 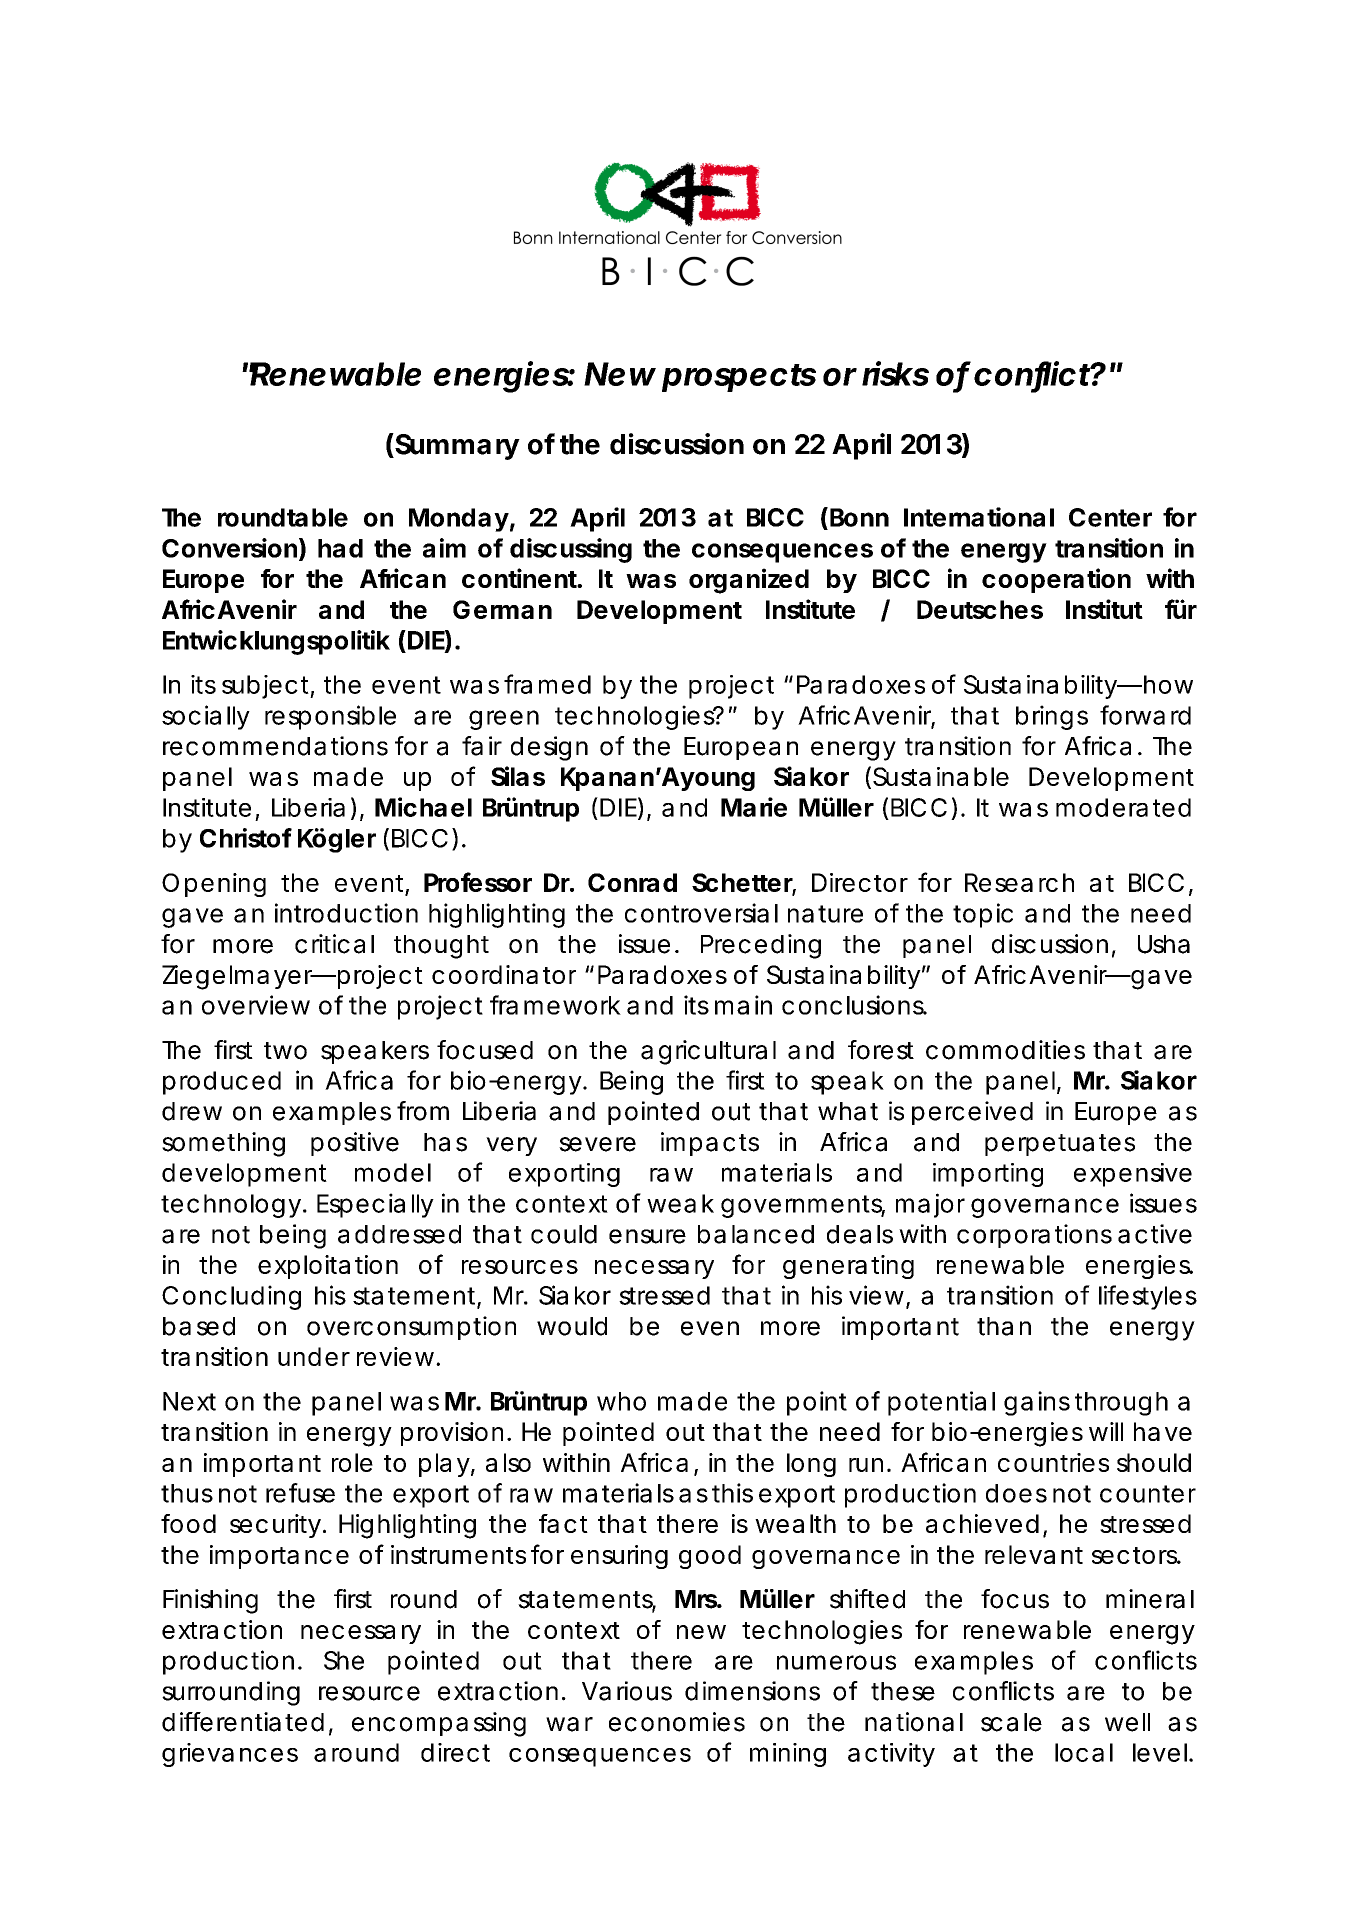 What do you see at coordinates (243, 1722) in the document?
I see `differentiated` at bounding box center [243, 1722].
